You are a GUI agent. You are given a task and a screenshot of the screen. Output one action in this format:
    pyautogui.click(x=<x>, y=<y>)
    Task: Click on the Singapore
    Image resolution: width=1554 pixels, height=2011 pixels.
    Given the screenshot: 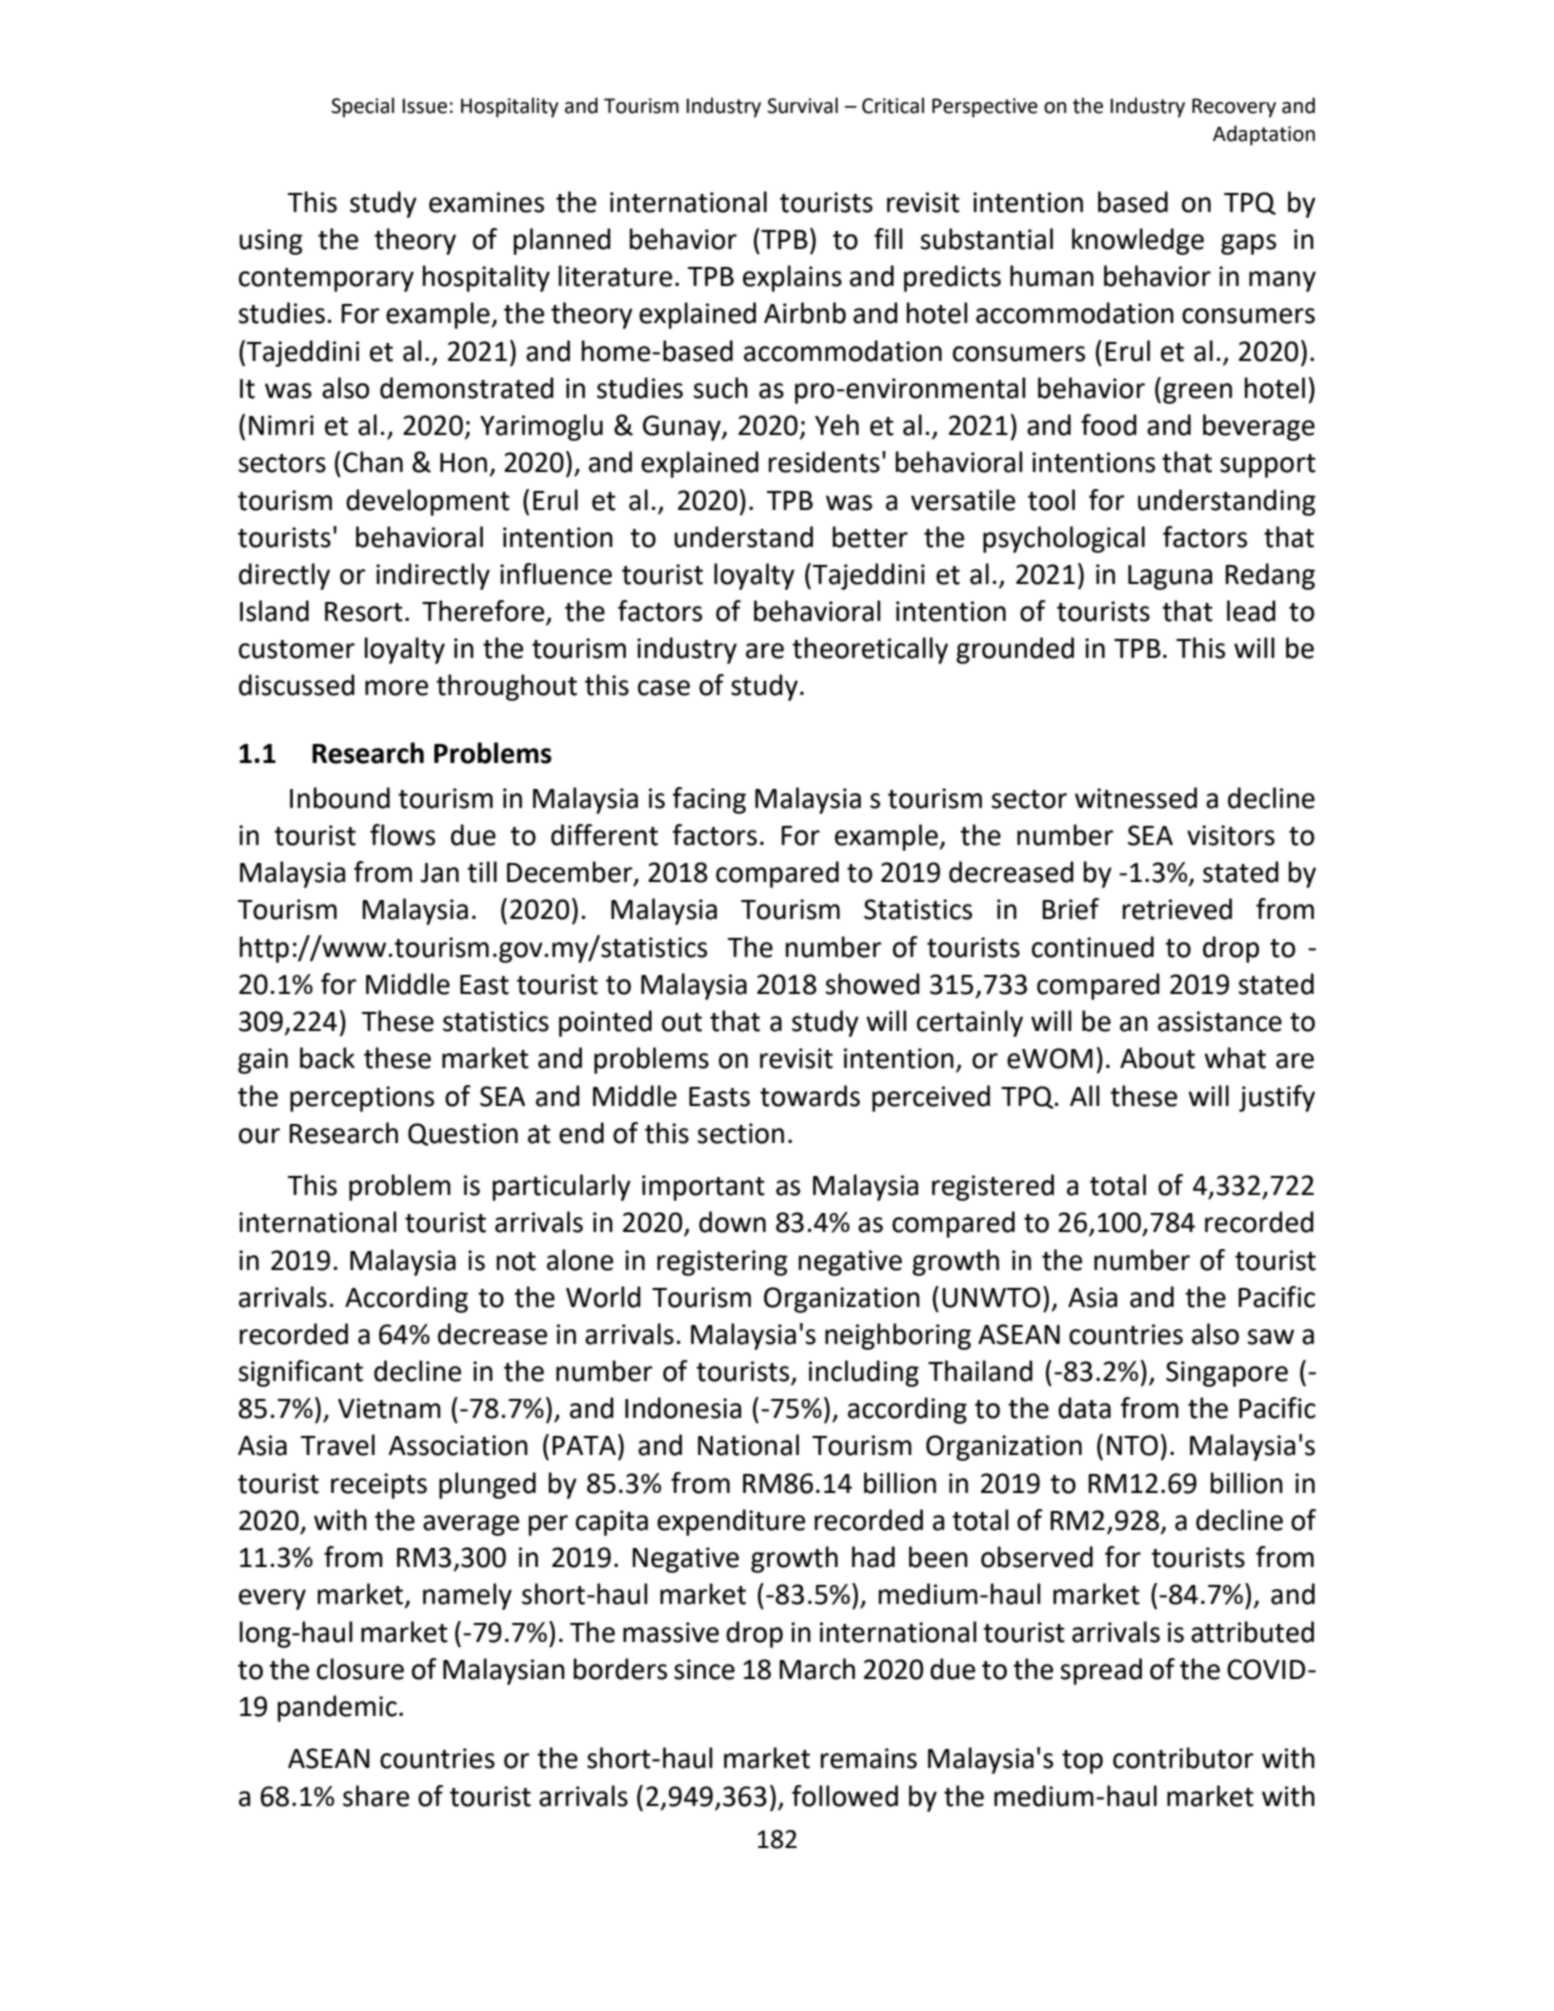 What is the action you would take?
    pyautogui.click(x=1227, y=1374)
